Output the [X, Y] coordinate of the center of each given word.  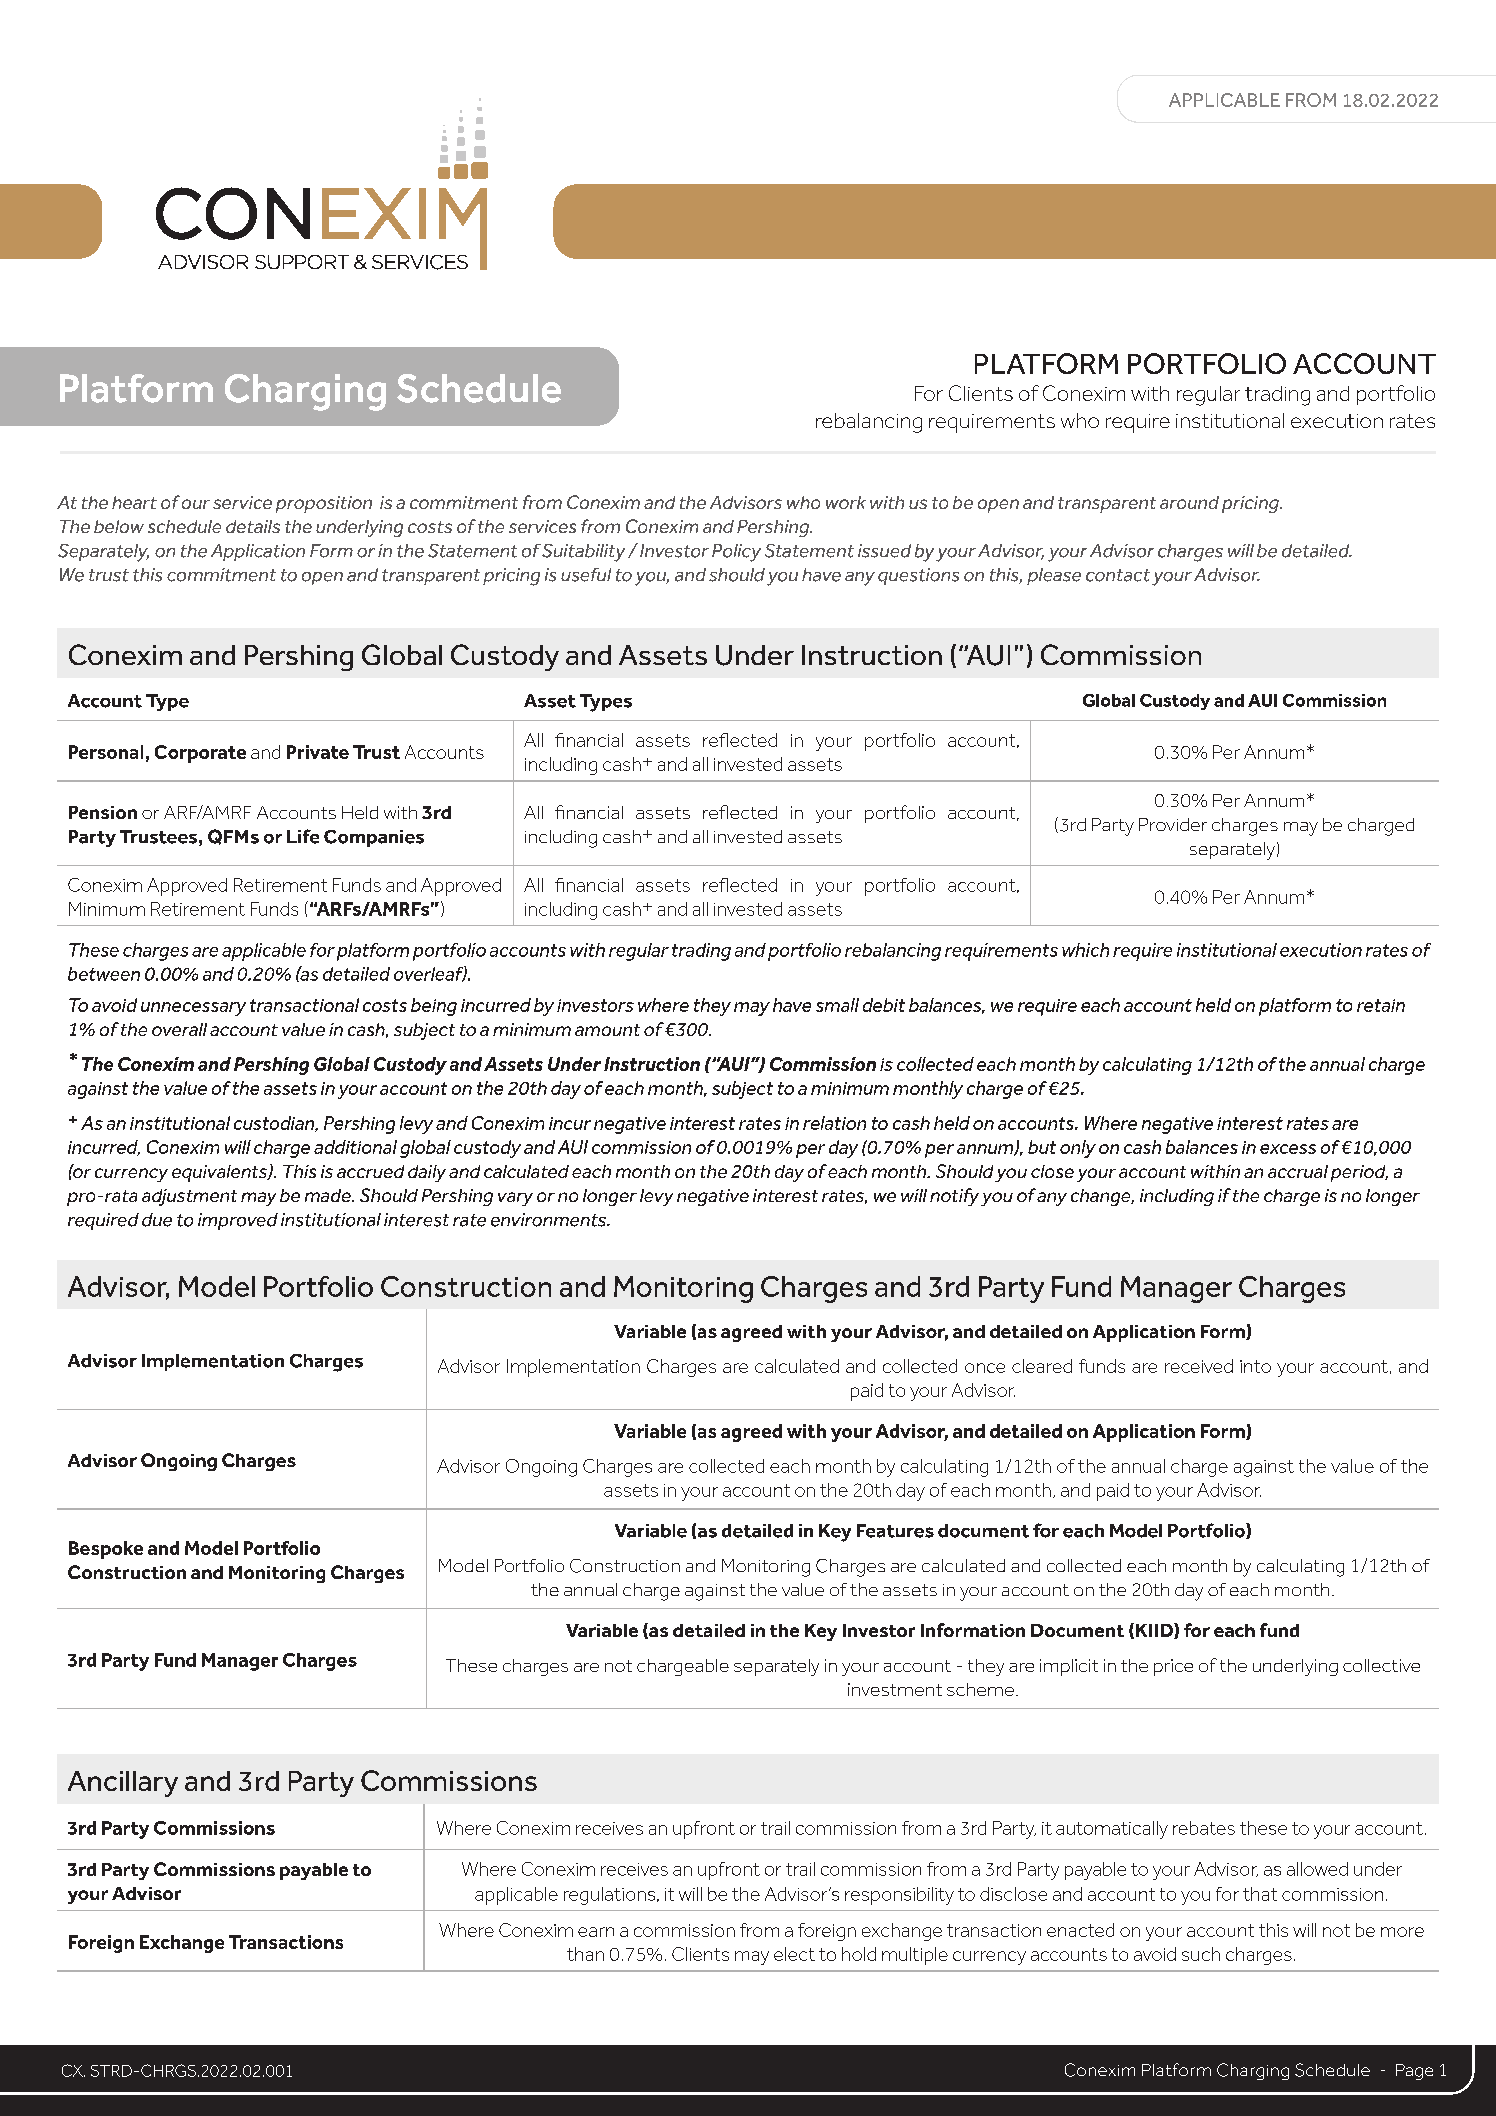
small [837, 1005]
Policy [736, 553]
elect [794, 1954]
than [585, 1954]
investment [895, 1689]
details [253, 526]
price [1173, 1667]
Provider [1173, 824]
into [1255, 1366]
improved [238, 1221]
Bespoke [106, 1550]
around [1189, 502]
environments [550, 1220]
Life [303, 836]
